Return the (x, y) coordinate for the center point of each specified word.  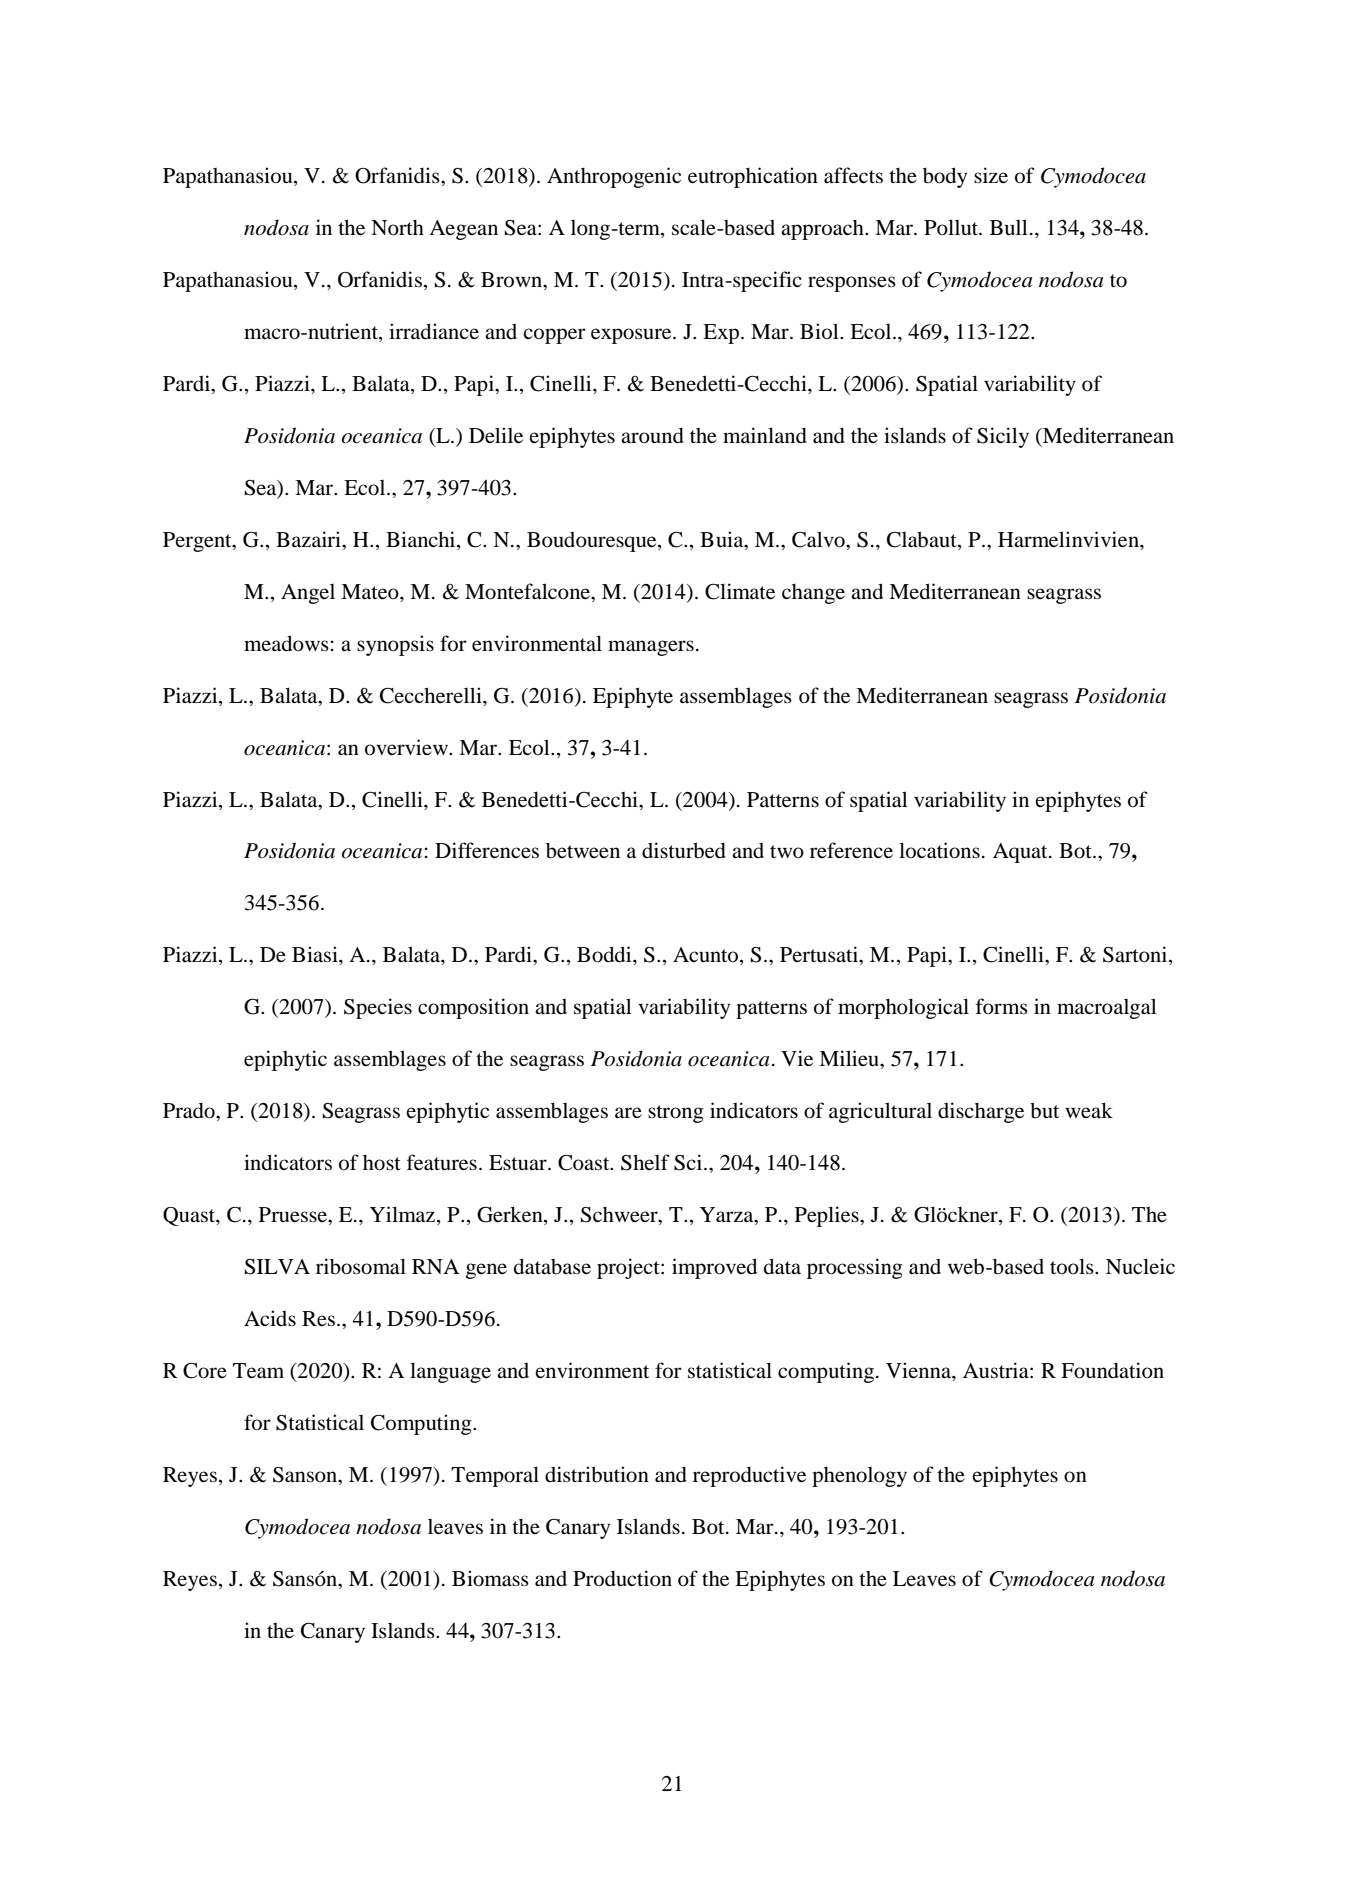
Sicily (1003, 437)
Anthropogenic (614, 177)
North (397, 228)
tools (1073, 1266)
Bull (1009, 227)
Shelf (645, 1162)
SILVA (277, 1267)
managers (651, 648)
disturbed (684, 850)
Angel (308, 594)
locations (939, 850)
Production (622, 1578)
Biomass (490, 1578)
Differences (487, 850)
